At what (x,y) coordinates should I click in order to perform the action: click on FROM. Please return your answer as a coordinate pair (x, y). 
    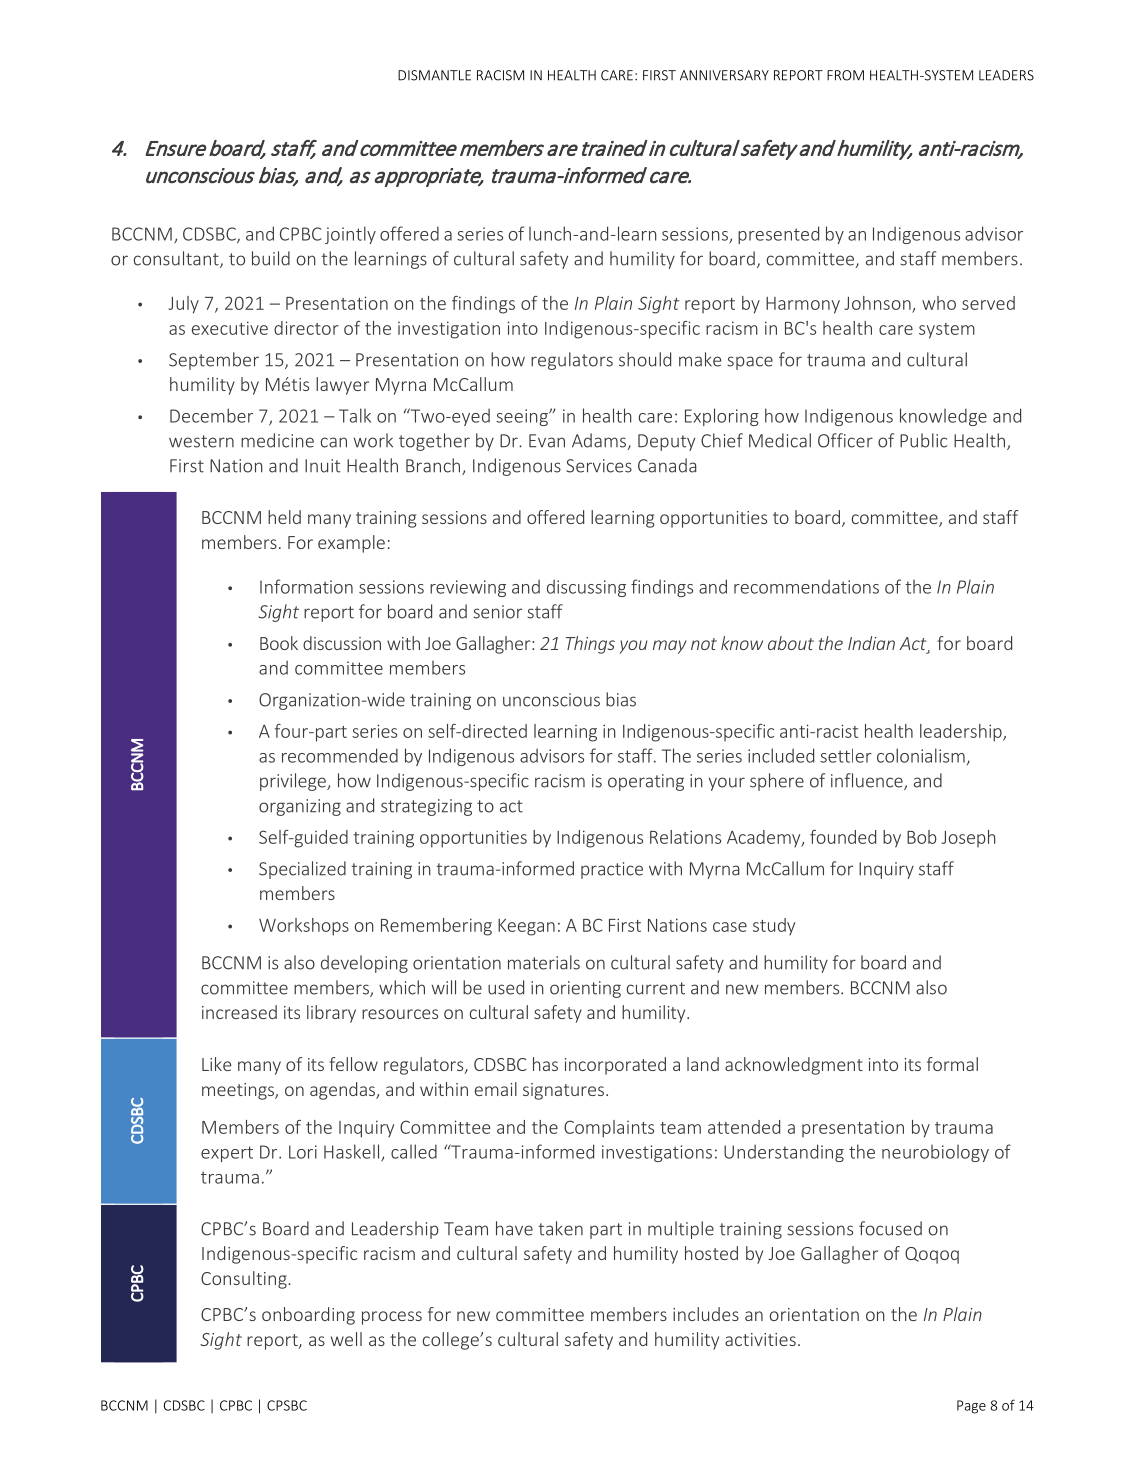
    Looking at the image, I should click on (845, 75).
